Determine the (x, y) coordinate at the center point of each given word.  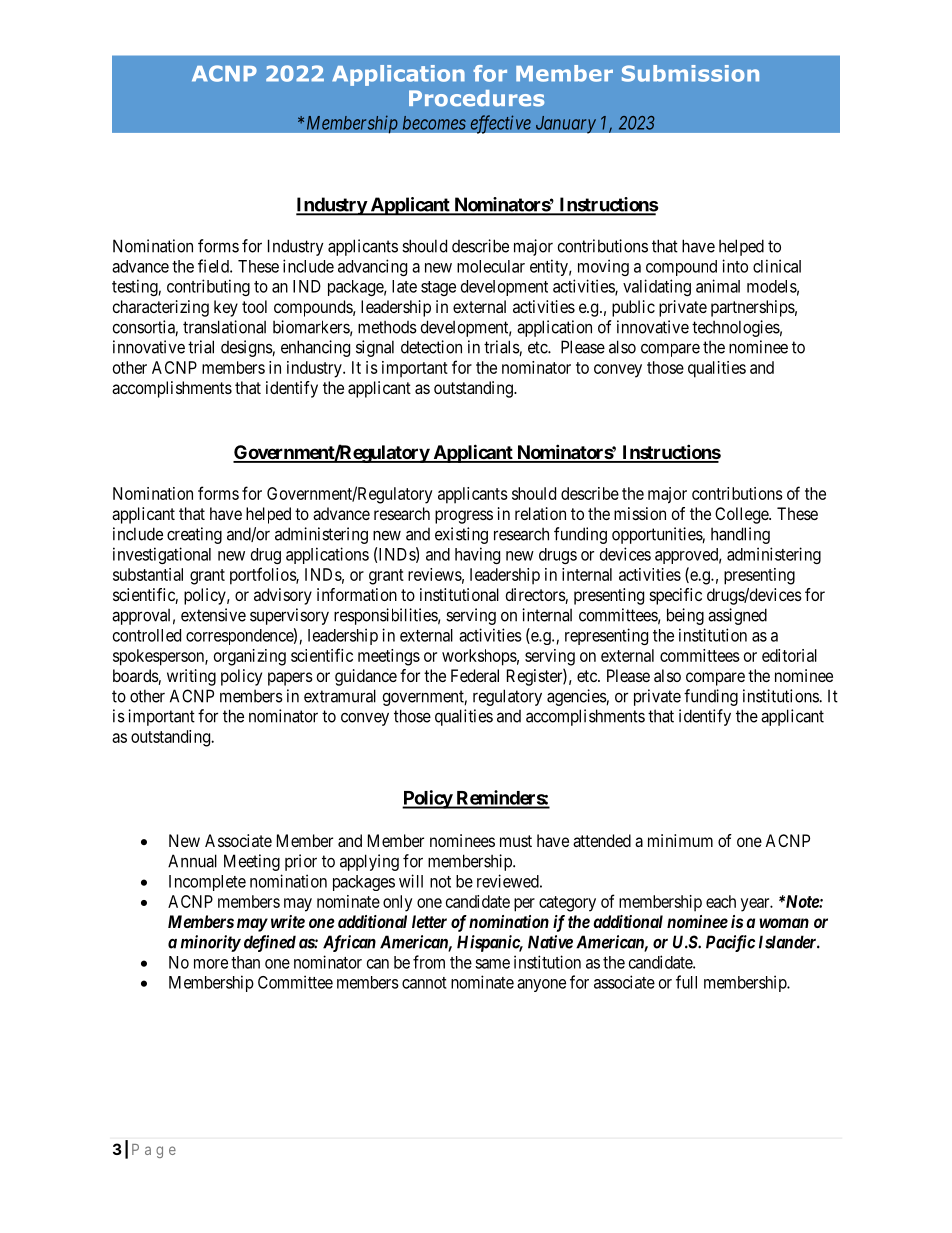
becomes (434, 123)
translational (224, 327)
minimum (680, 840)
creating (194, 535)
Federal (475, 675)
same (492, 964)
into (735, 266)
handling (740, 535)
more (211, 964)
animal (718, 286)
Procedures (476, 98)
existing (461, 535)
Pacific (730, 943)
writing (191, 677)
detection (431, 347)
